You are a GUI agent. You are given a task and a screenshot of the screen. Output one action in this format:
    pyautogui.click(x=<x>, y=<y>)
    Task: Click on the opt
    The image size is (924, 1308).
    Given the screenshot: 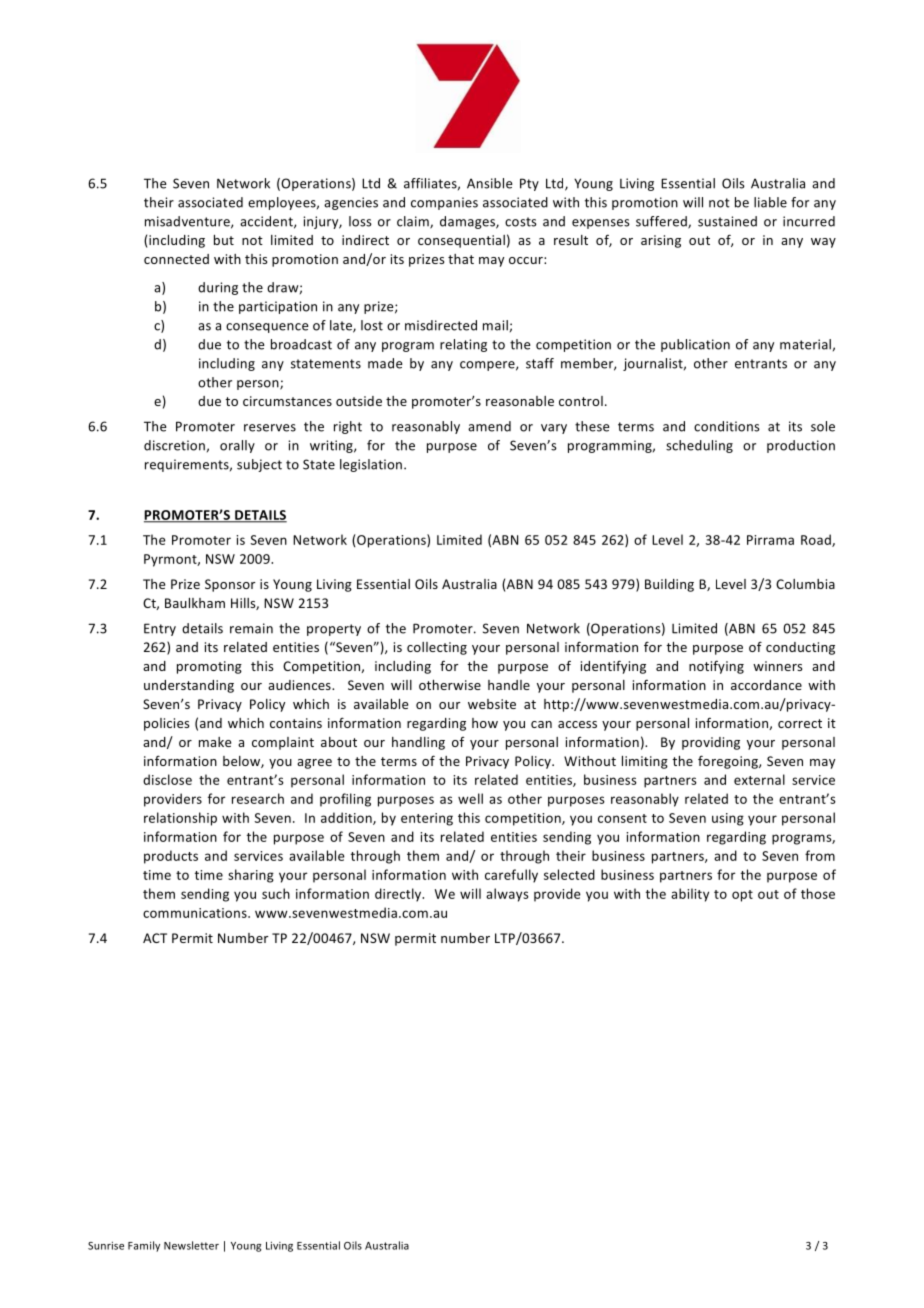 What is the action you would take?
    pyautogui.click(x=742, y=896)
